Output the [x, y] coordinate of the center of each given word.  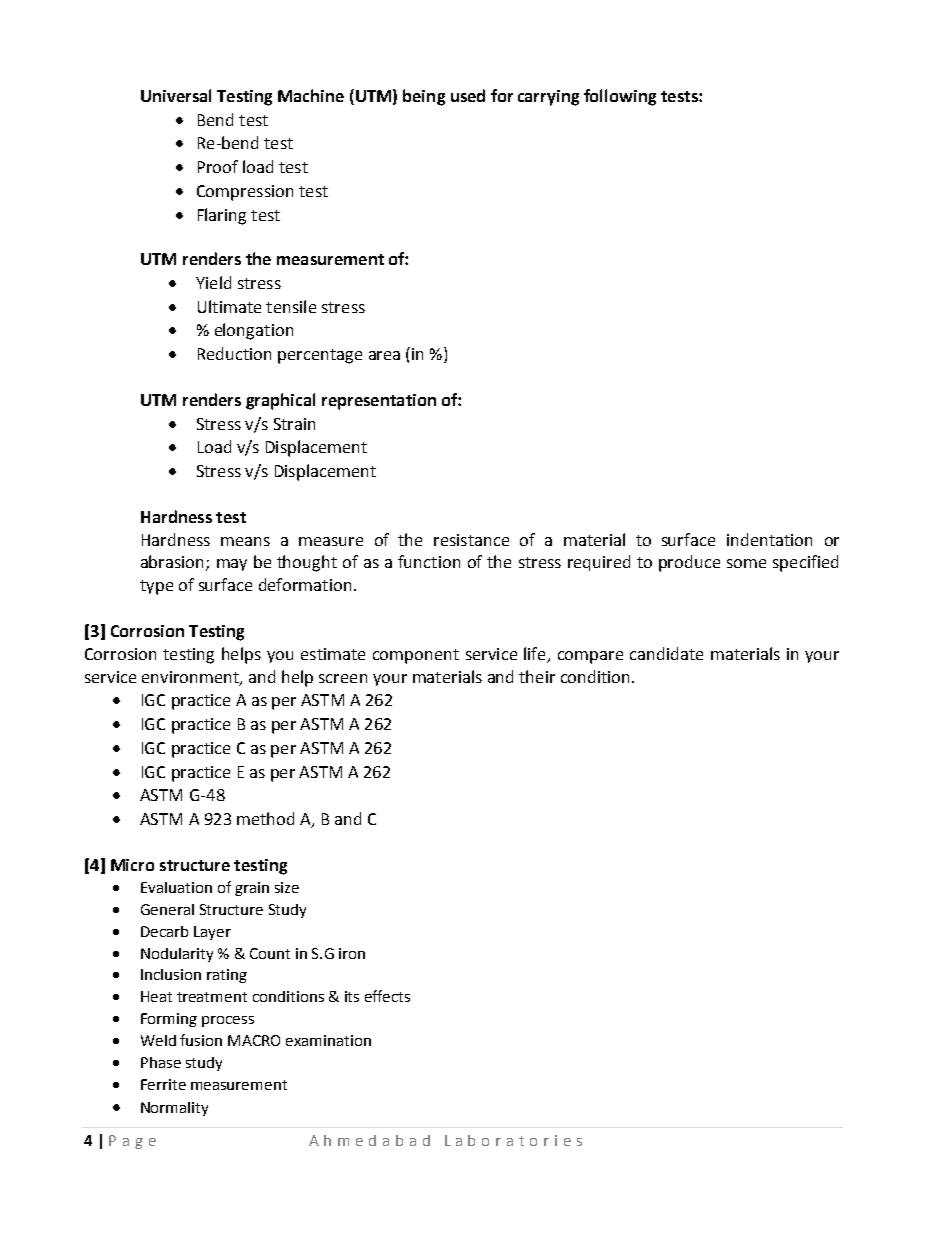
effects [387, 996]
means [245, 541]
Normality [174, 1109]
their [537, 676]
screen [343, 678]
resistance [471, 540]
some [746, 563]
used [468, 95]
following [620, 97]
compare [590, 657]
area [384, 355]
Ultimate [229, 306]
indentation [769, 539]
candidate [666, 653]
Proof [218, 166]
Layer [212, 933]
